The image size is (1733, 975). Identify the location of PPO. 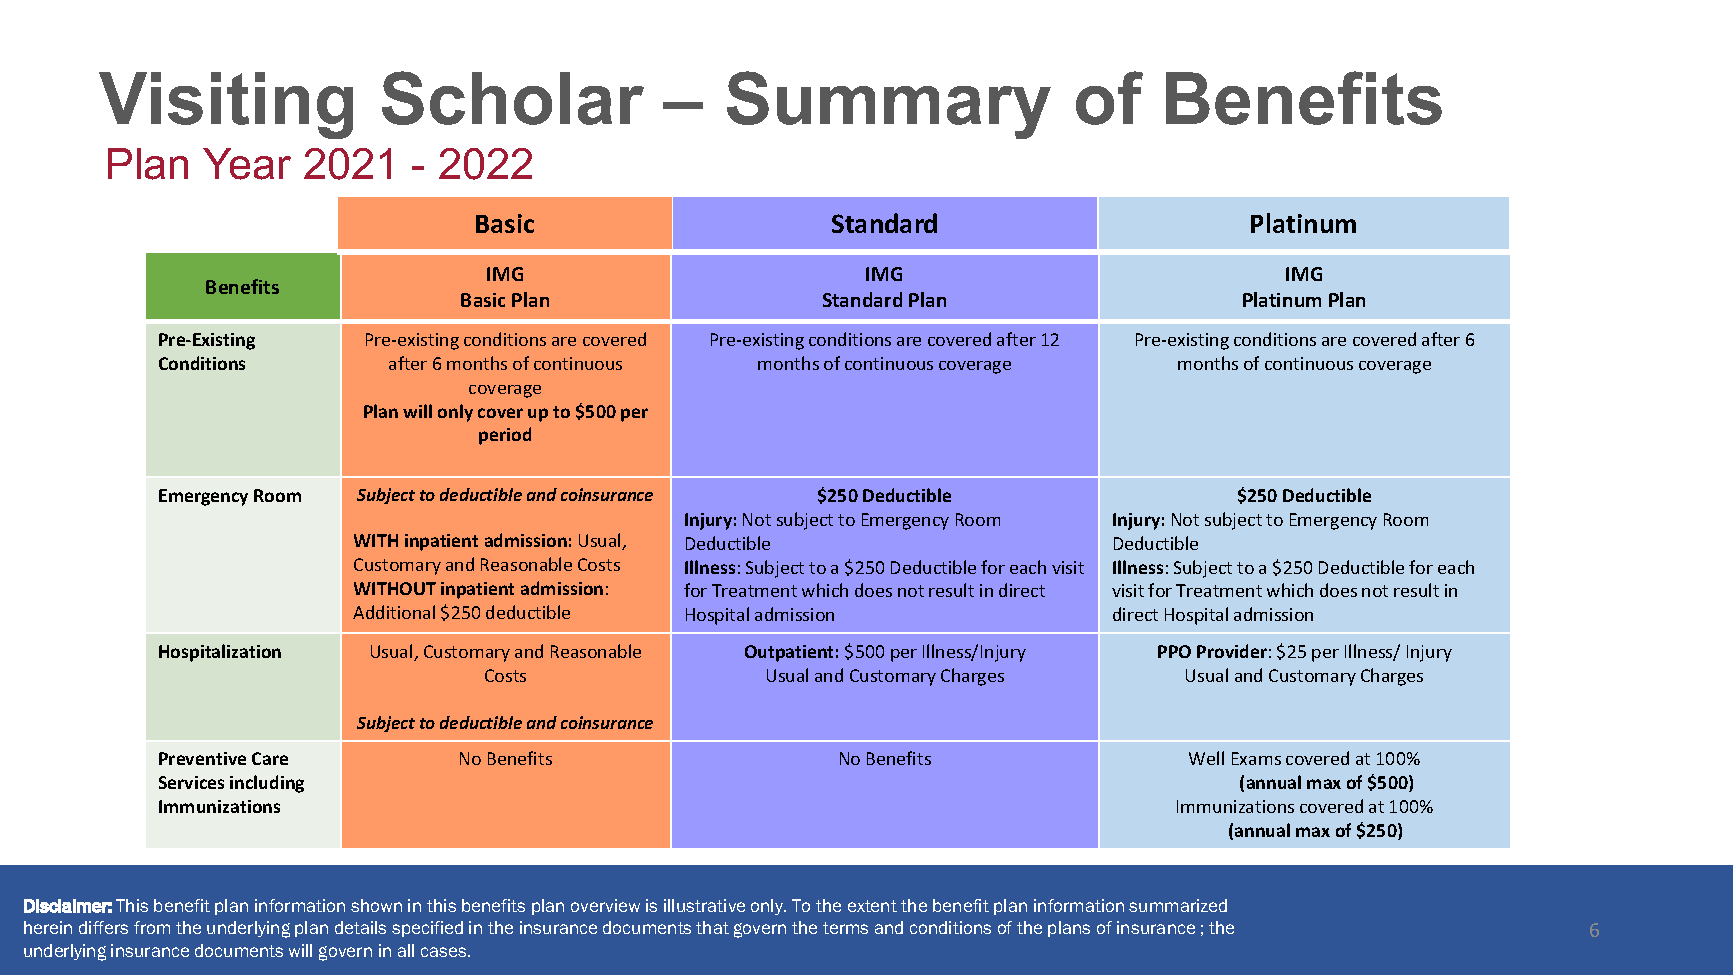
(1174, 651).
